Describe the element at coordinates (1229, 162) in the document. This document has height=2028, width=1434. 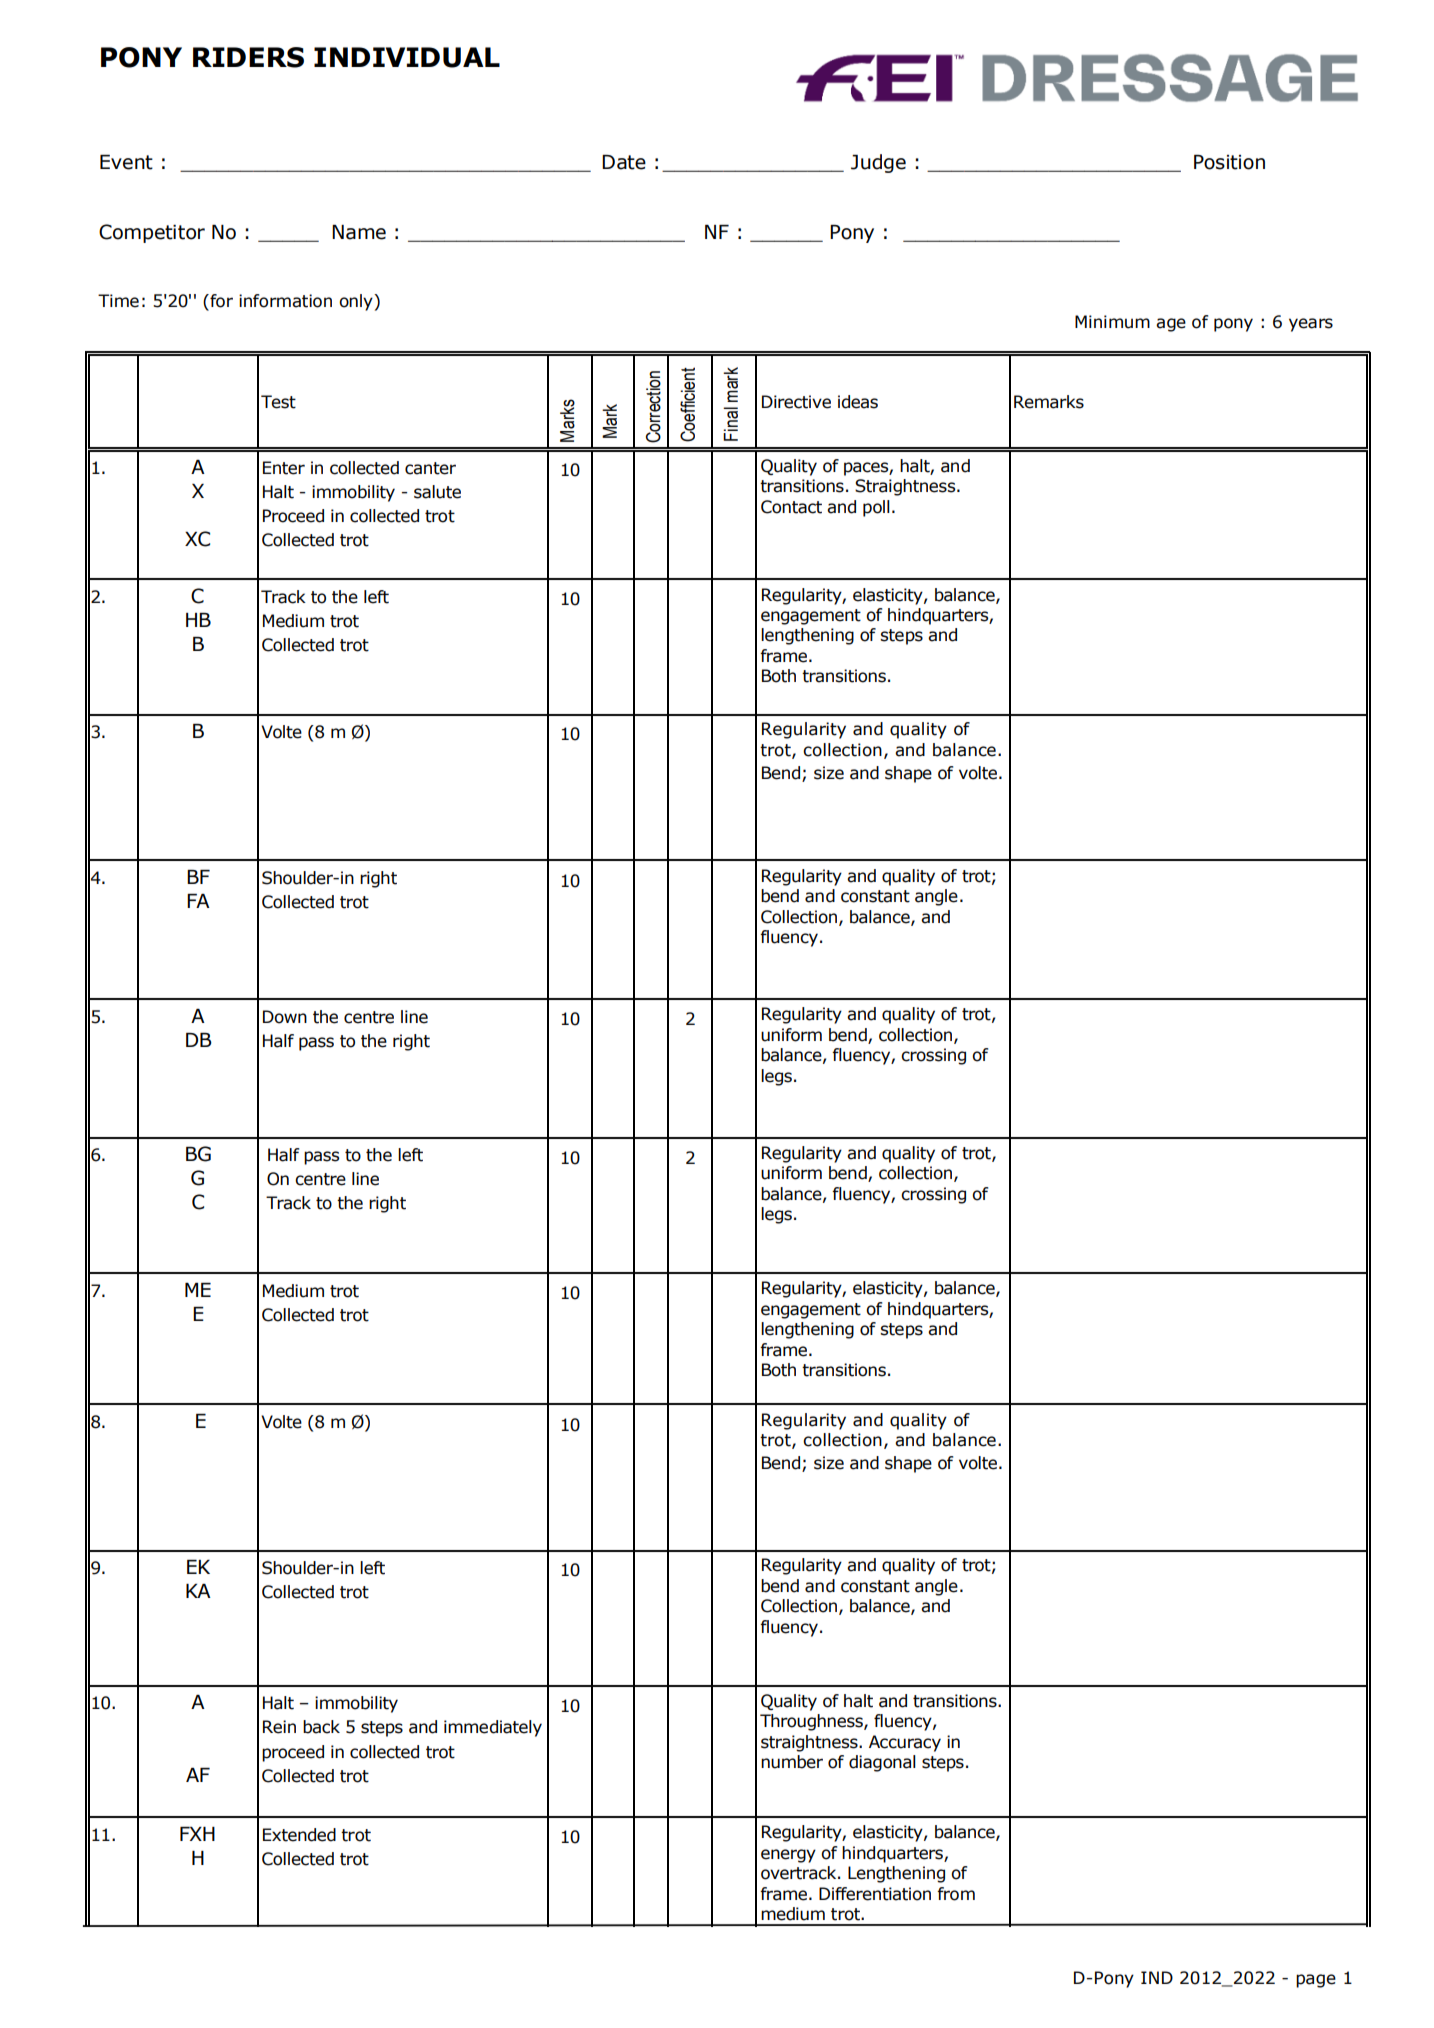
I see `Position` at that location.
